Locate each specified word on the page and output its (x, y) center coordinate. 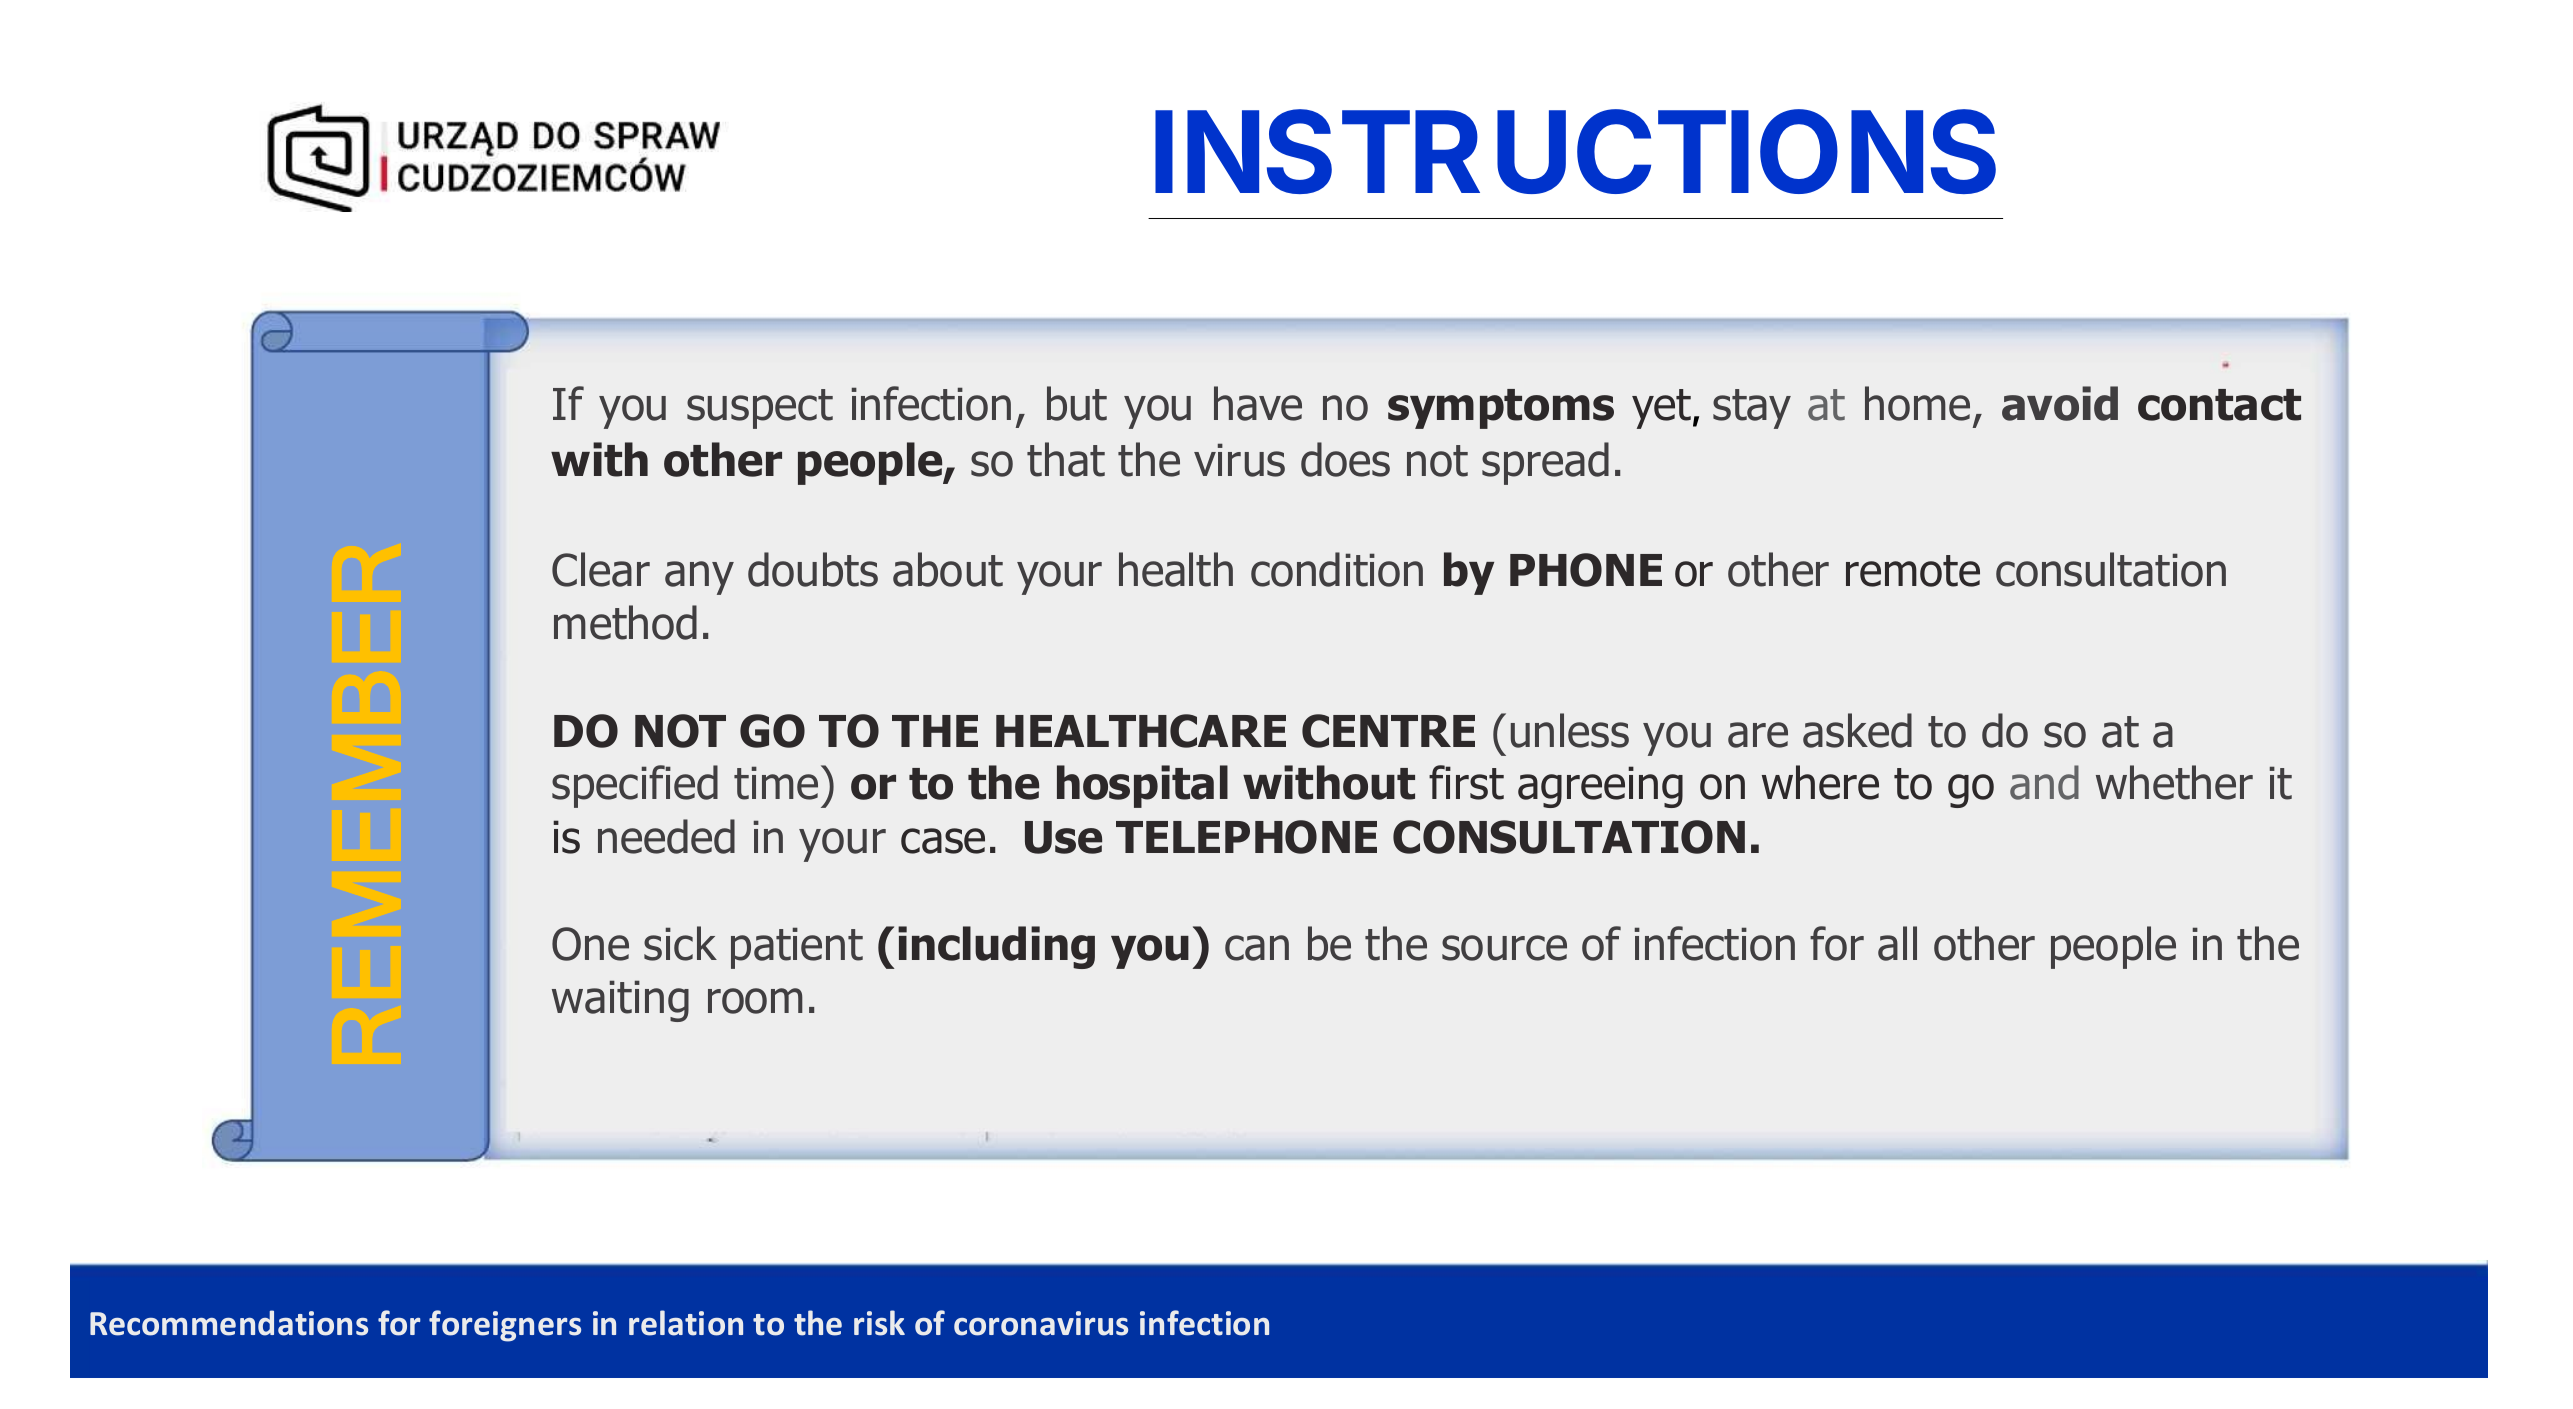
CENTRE (1388, 731)
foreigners (505, 1326)
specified (635, 786)
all (1897, 943)
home (1917, 403)
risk (879, 1323)
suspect (760, 409)
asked (1857, 730)
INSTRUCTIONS (1575, 151)
